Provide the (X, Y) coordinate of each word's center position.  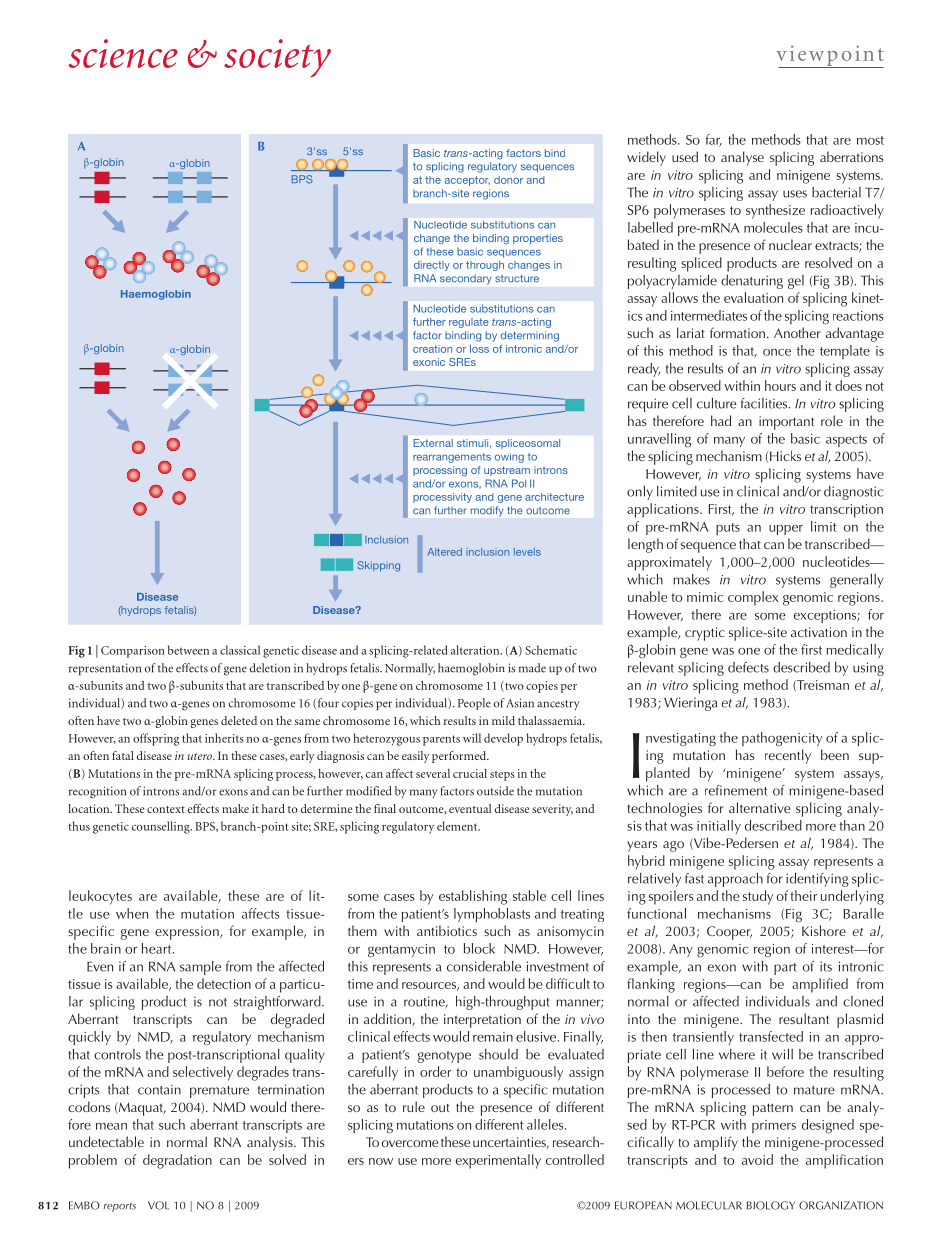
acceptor (467, 181)
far (713, 140)
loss (479, 349)
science (123, 53)
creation (432, 349)
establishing (473, 897)
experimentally (498, 1161)
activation (819, 632)
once (777, 352)
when (132, 913)
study (758, 897)
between (188, 650)
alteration (476, 650)
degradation (177, 1161)
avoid (757, 1159)
